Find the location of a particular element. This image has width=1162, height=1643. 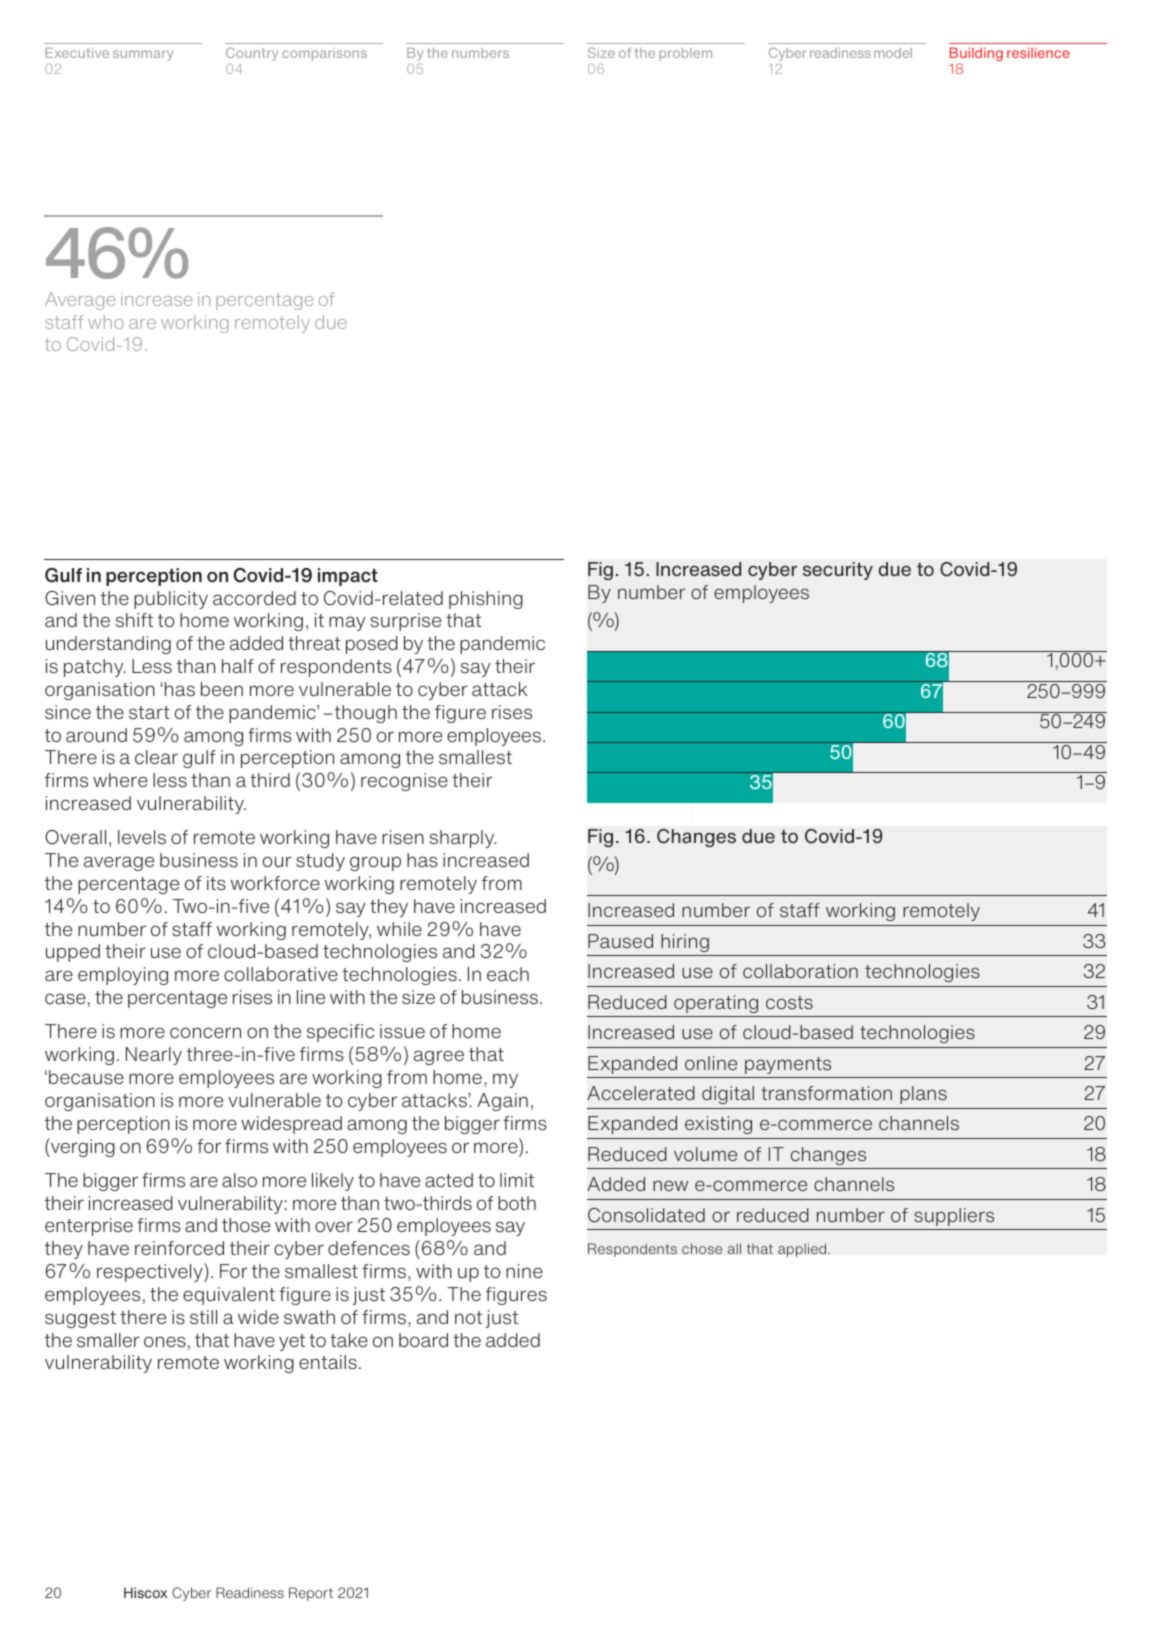

board is located at coordinates (423, 1340).
